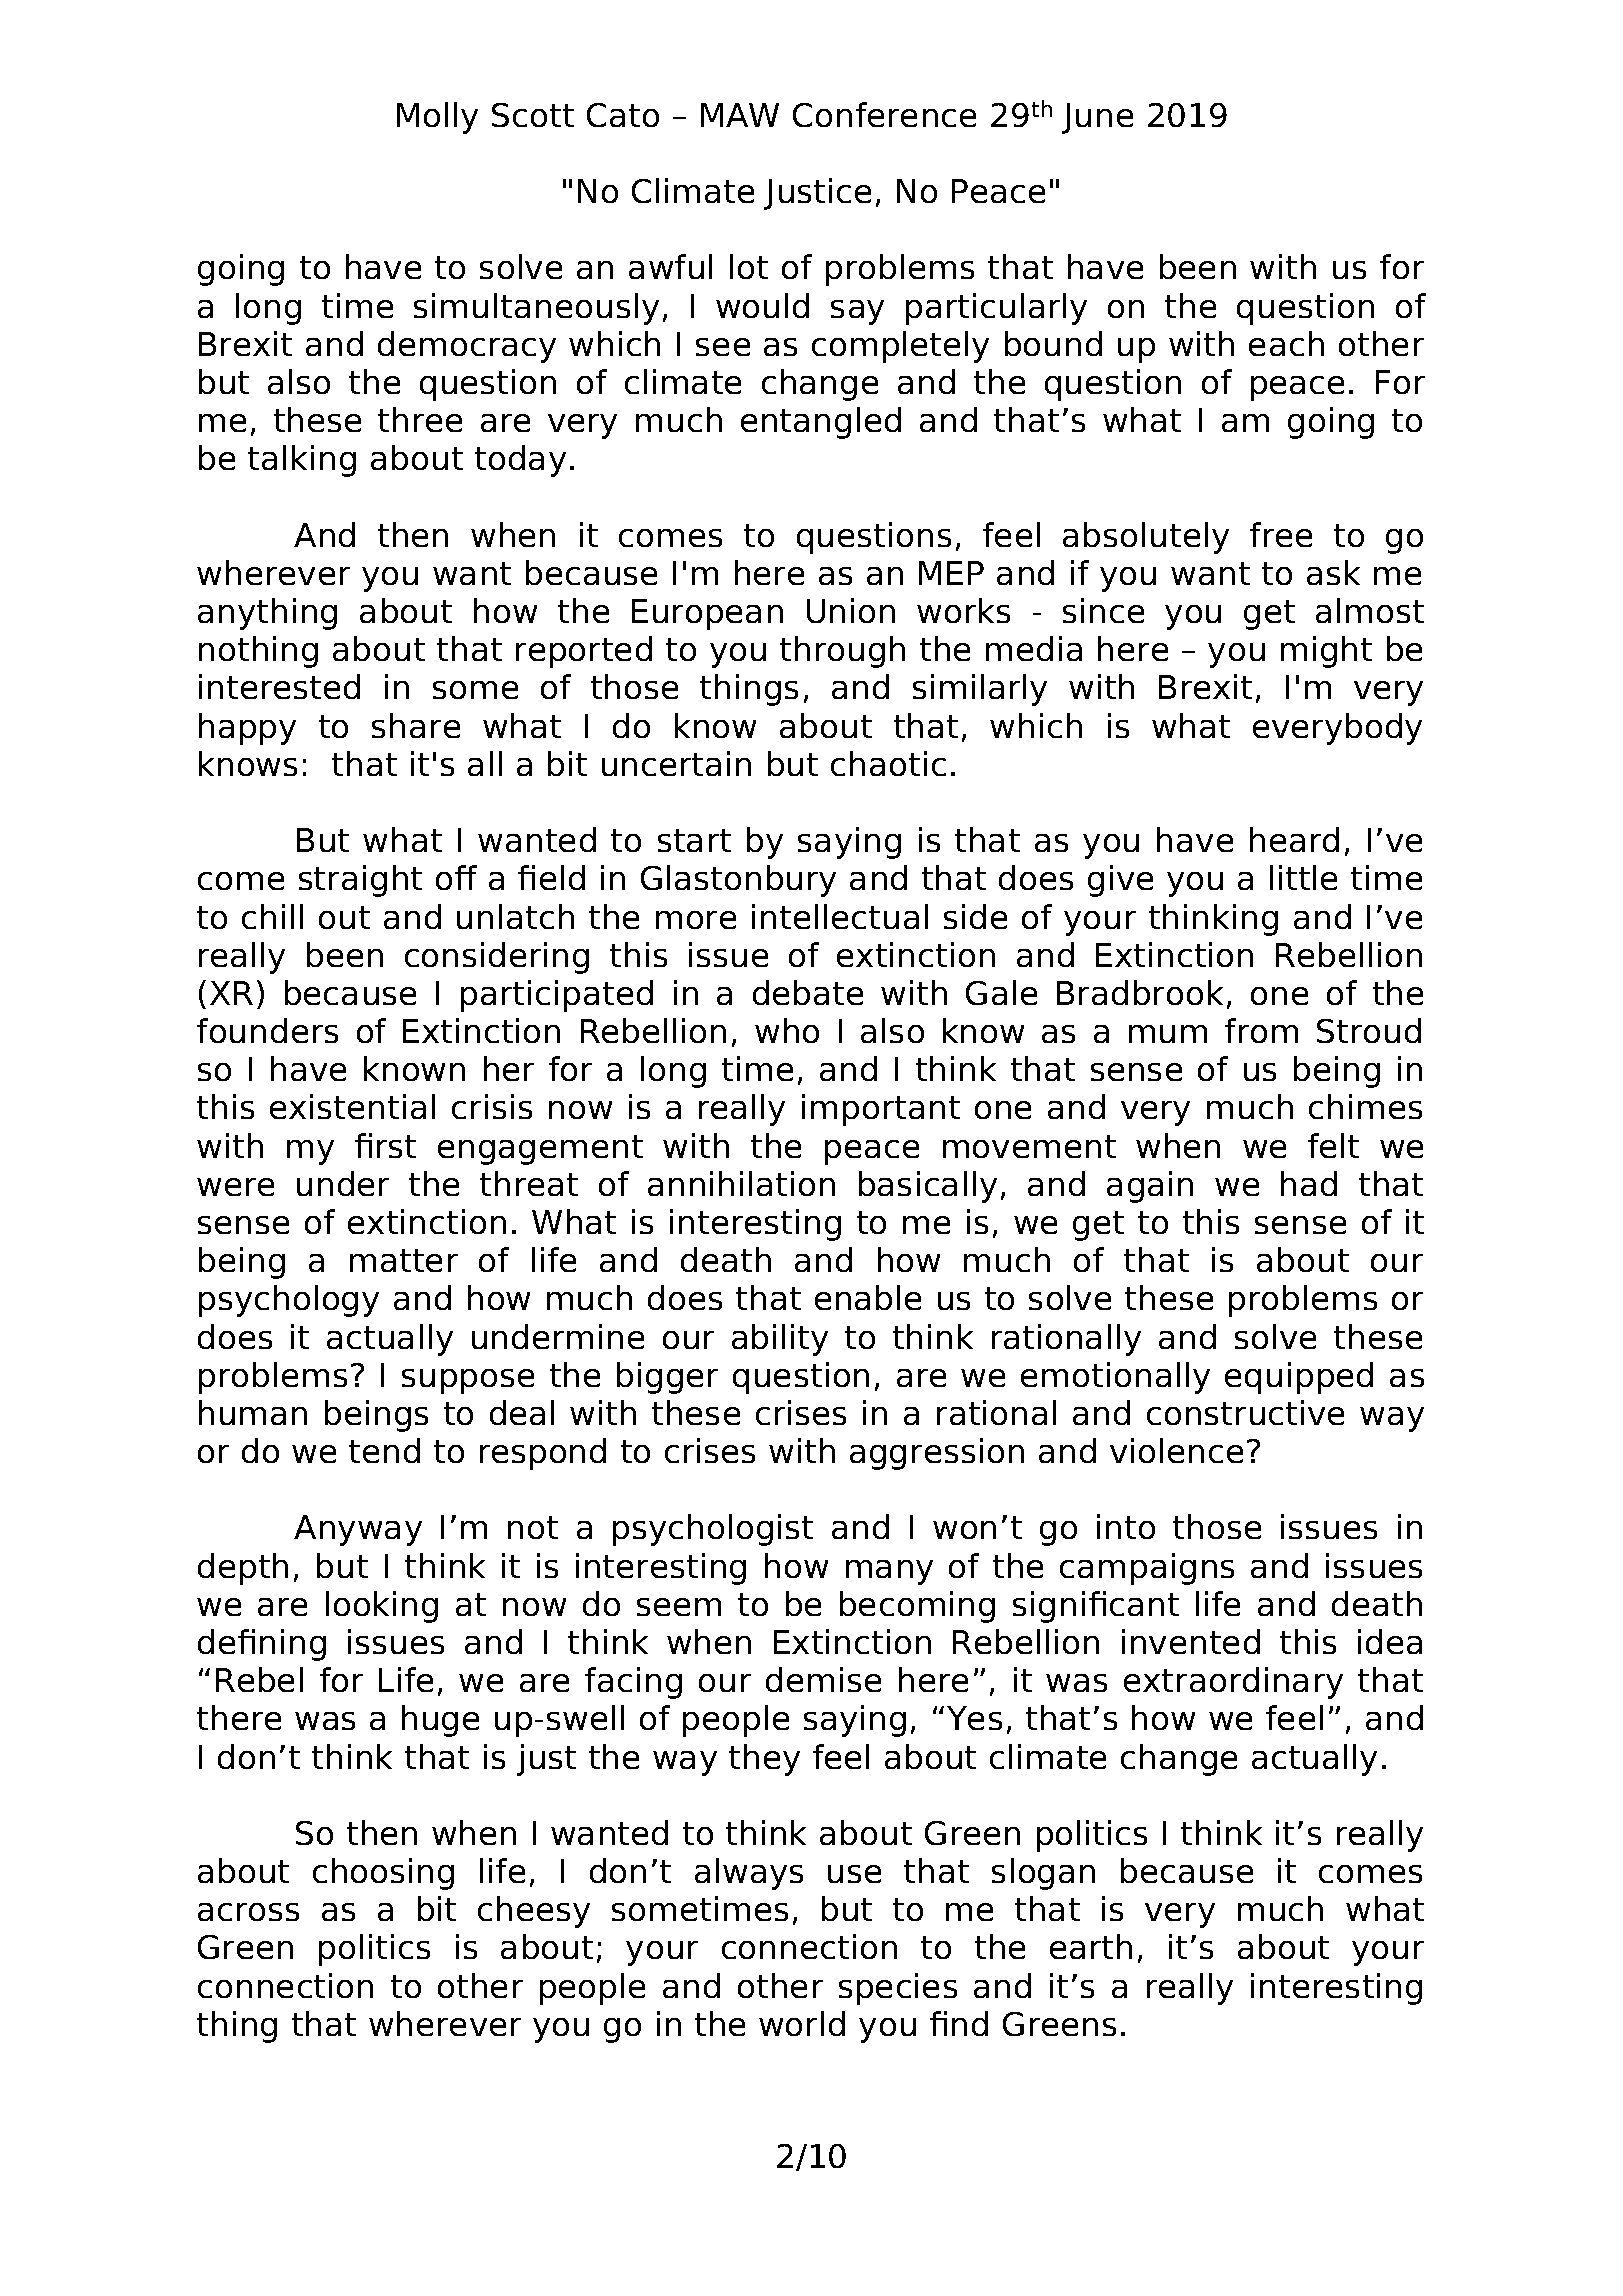 The height and width of the document is (2296, 1623). What do you see at coordinates (1261, 1030) in the document?
I see `from` at bounding box center [1261, 1030].
